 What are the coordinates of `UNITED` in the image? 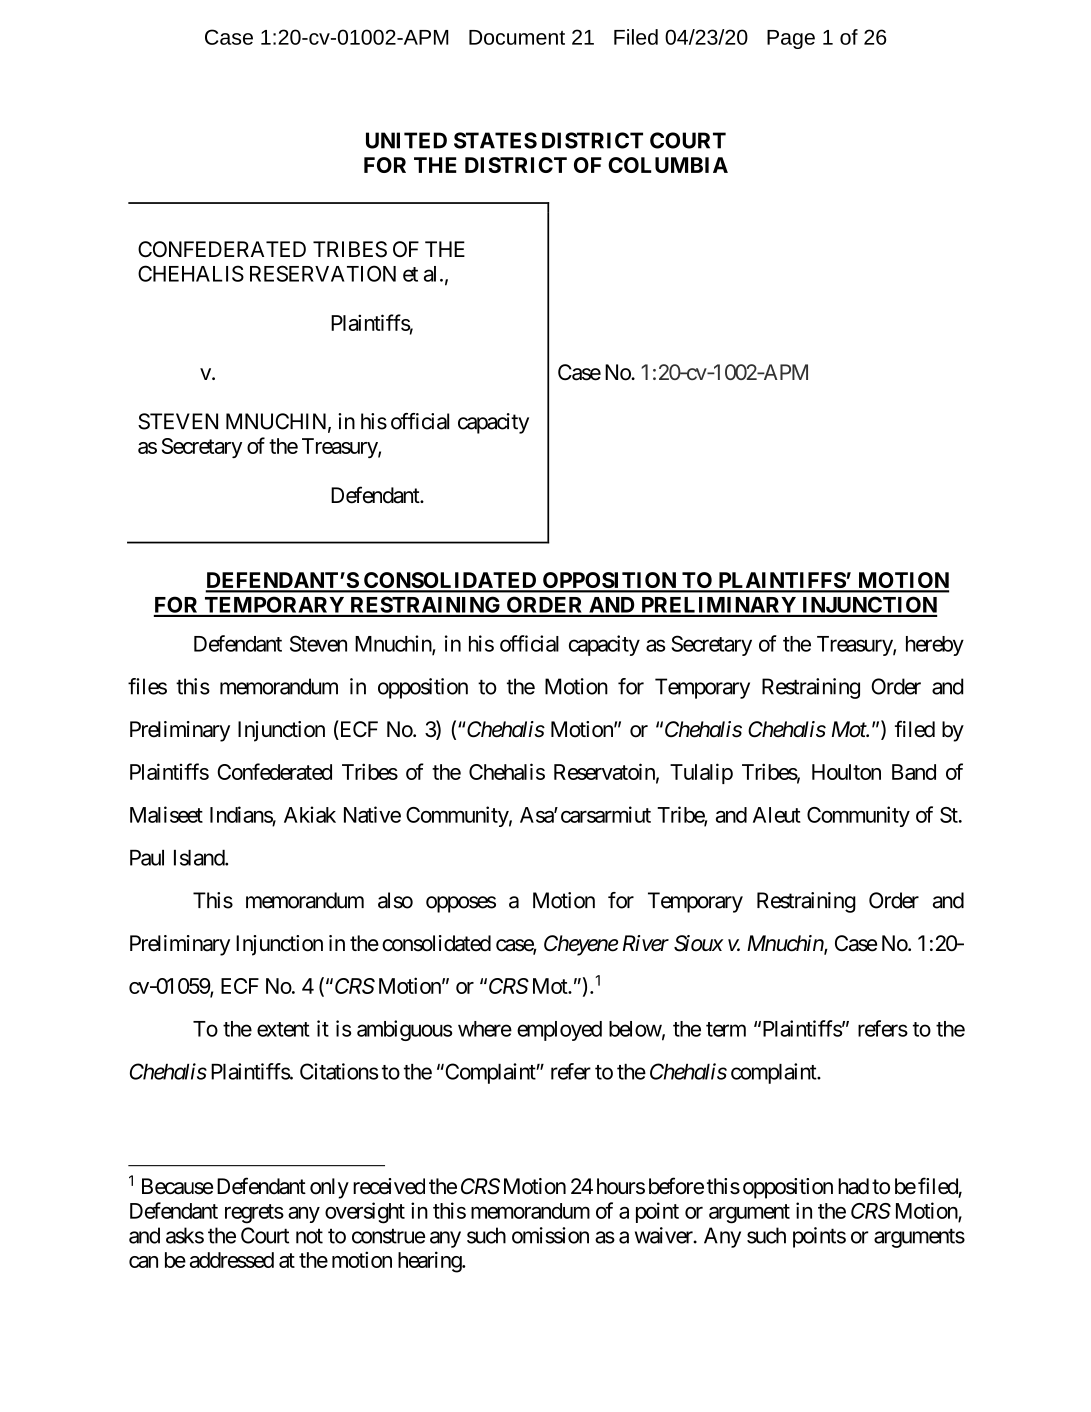 It's located at (406, 140).
